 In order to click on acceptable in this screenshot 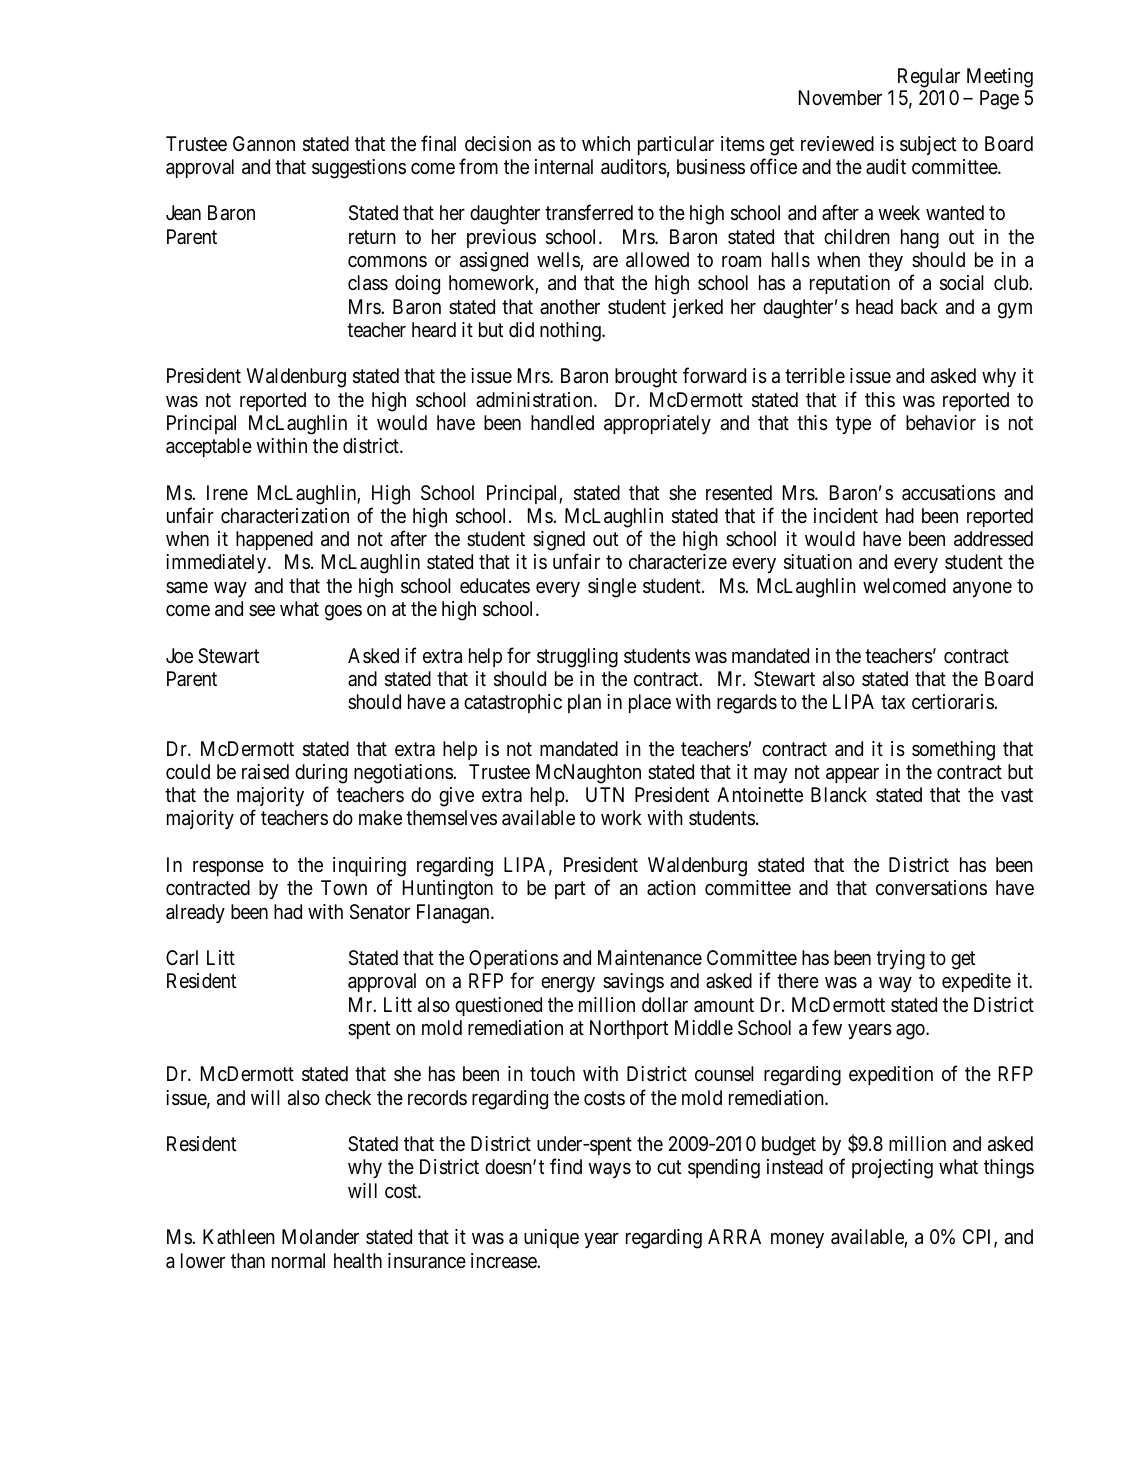, I will do `click(209, 447)`.
